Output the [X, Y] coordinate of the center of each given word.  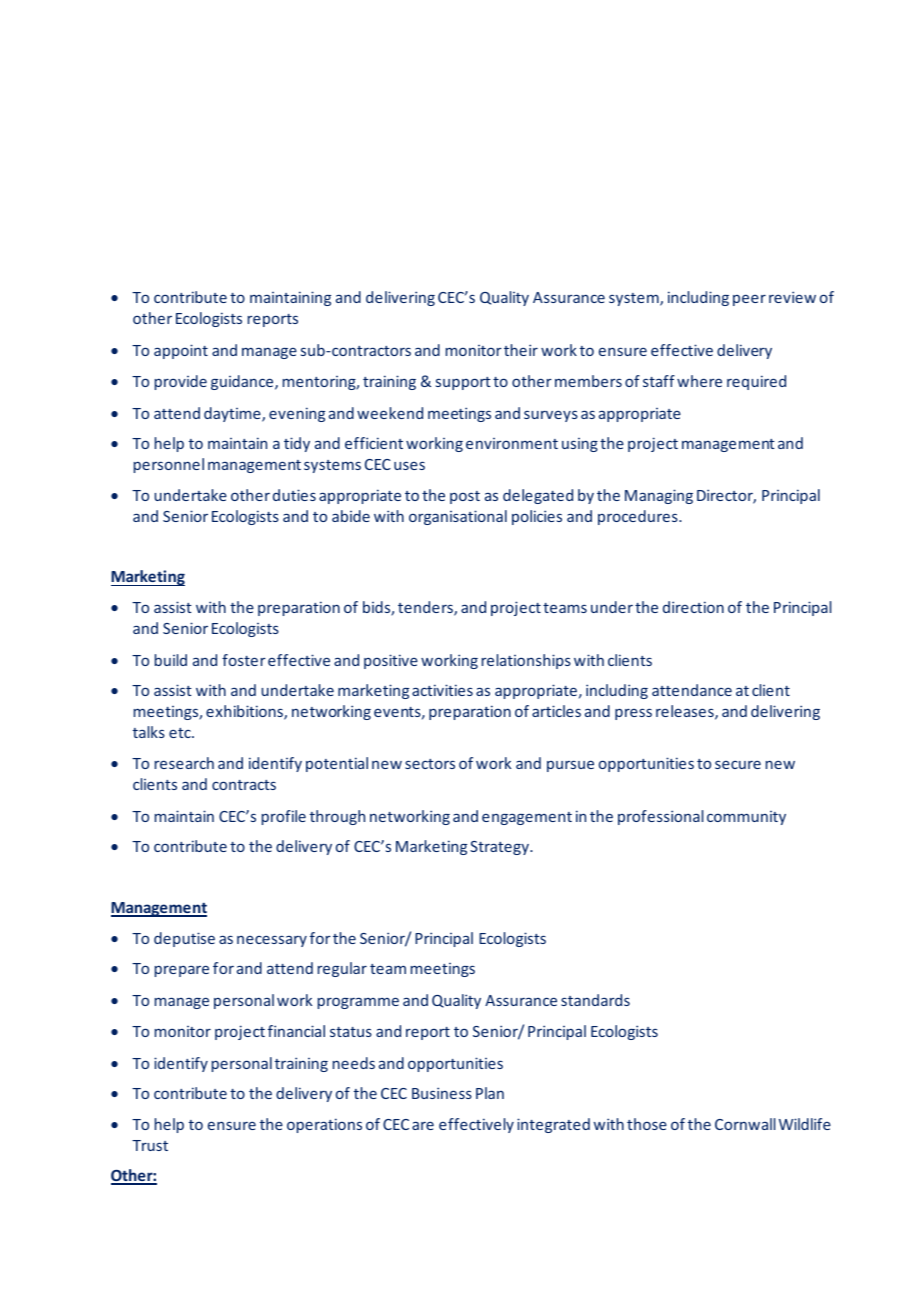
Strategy [500, 848]
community [746, 818]
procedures [639, 517]
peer [749, 300]
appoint [181, 351]
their [521, 350]
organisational [458, 517]
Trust [150, 1145]
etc [181, 733]
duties [294, 495]
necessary [272, 941]
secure [738, 764]
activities [442, 690]
